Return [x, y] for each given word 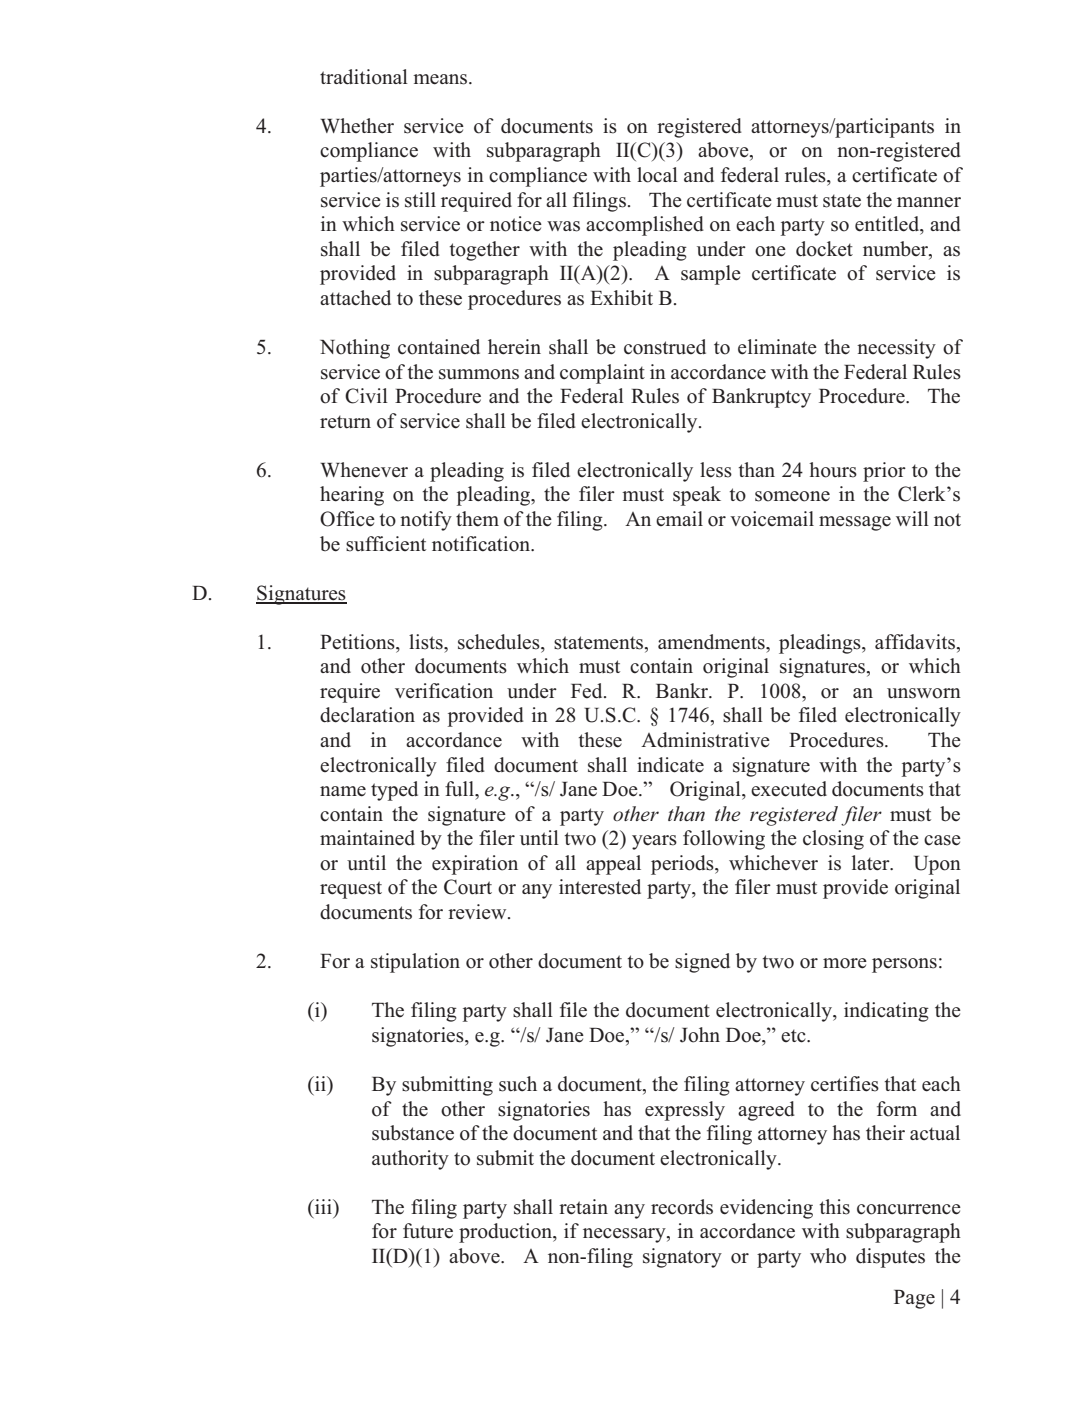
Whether [357, 126]
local [657, 175]
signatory [682, 1258]
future [428, 1231]
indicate [670, 765]
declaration [367, 715]
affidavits [915, 642]
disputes [890, 1258]
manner [929, 202]
